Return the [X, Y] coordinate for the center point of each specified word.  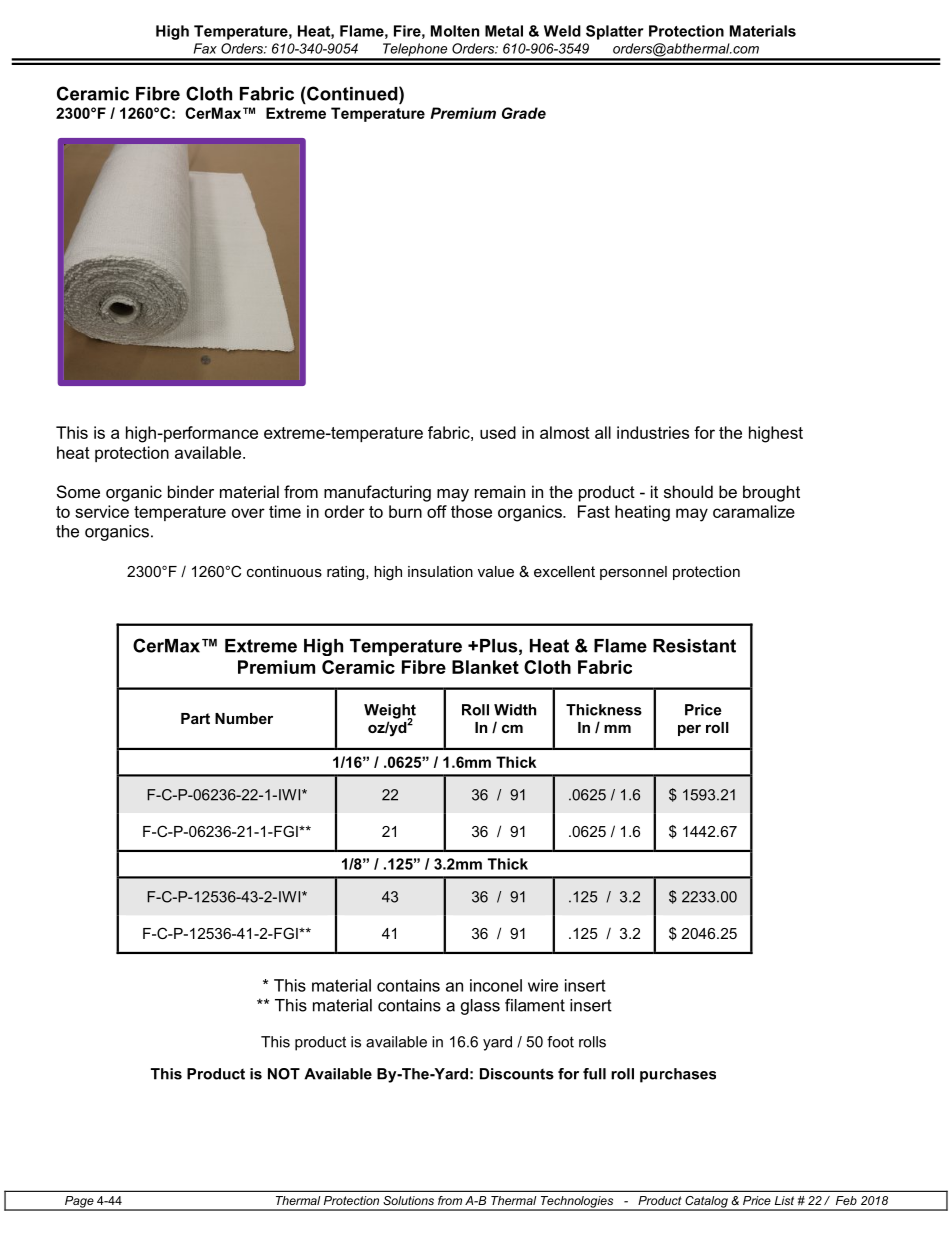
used [498, 432]
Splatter [615, 32]
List [784, 1200]
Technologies [577, 1203]
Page [79, 1203]
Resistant [694, 646]
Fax [205, 48]
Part [195, 718]
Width [515, 710]
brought [771, 493]
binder [191, 491]
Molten [455, 31]
